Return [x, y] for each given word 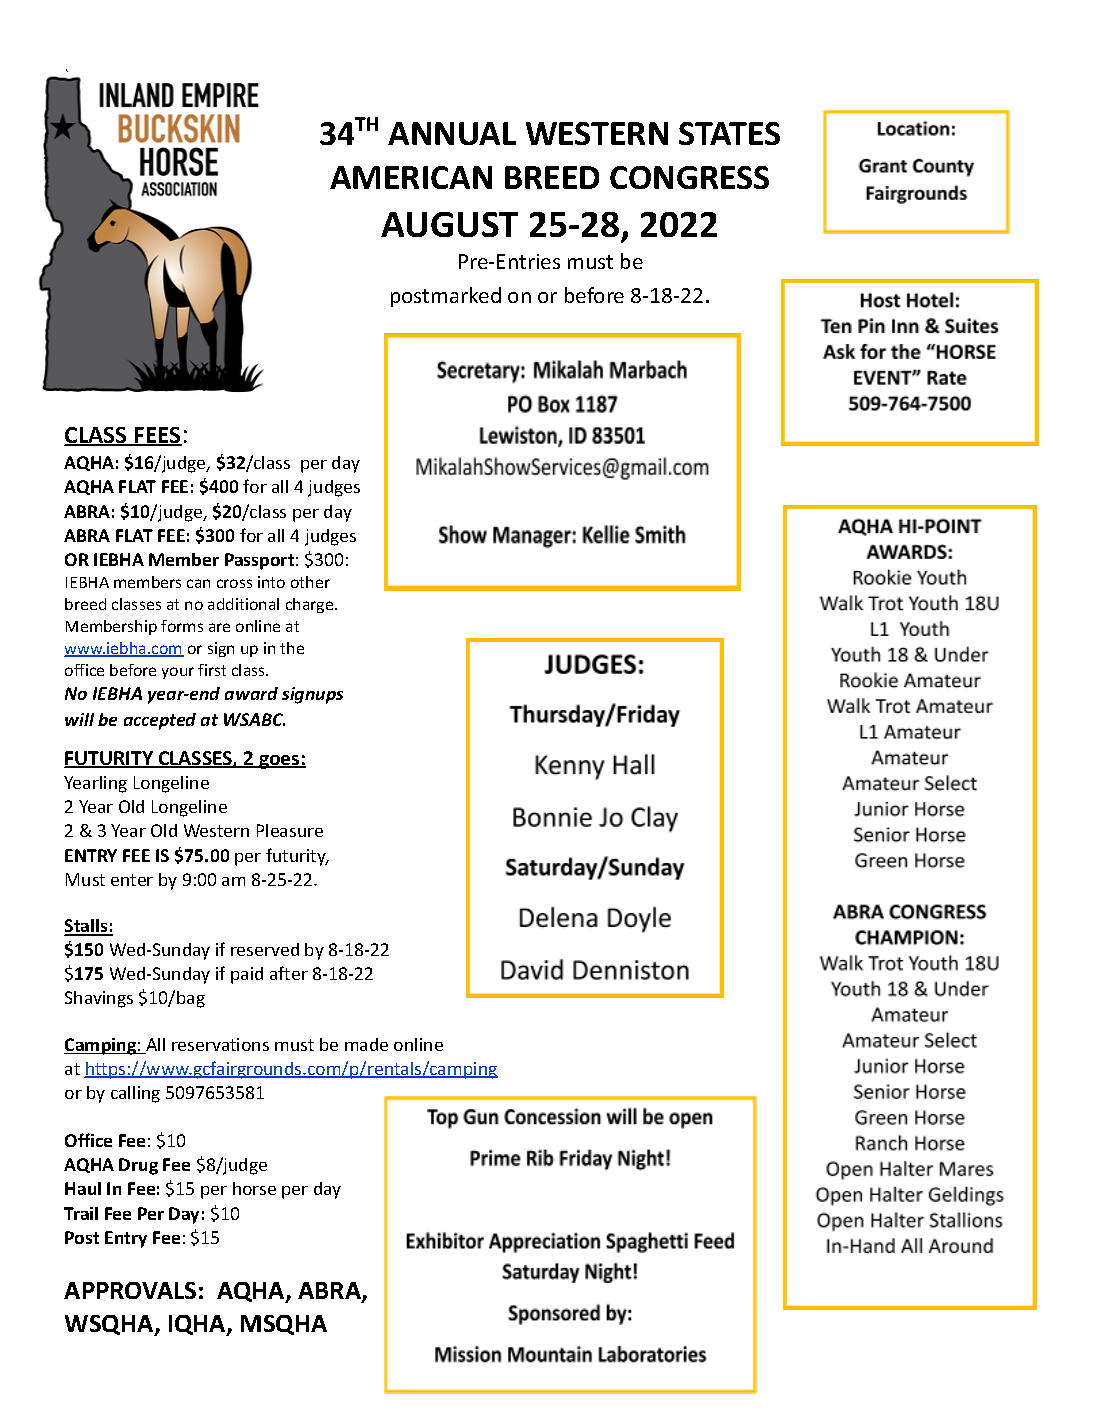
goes [279, 762]
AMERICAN [411, 177]
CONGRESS [689, 177]
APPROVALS [130, 1290]
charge [311, 605]
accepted [160, 721]
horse [254, 1188]
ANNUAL [452, 133]
